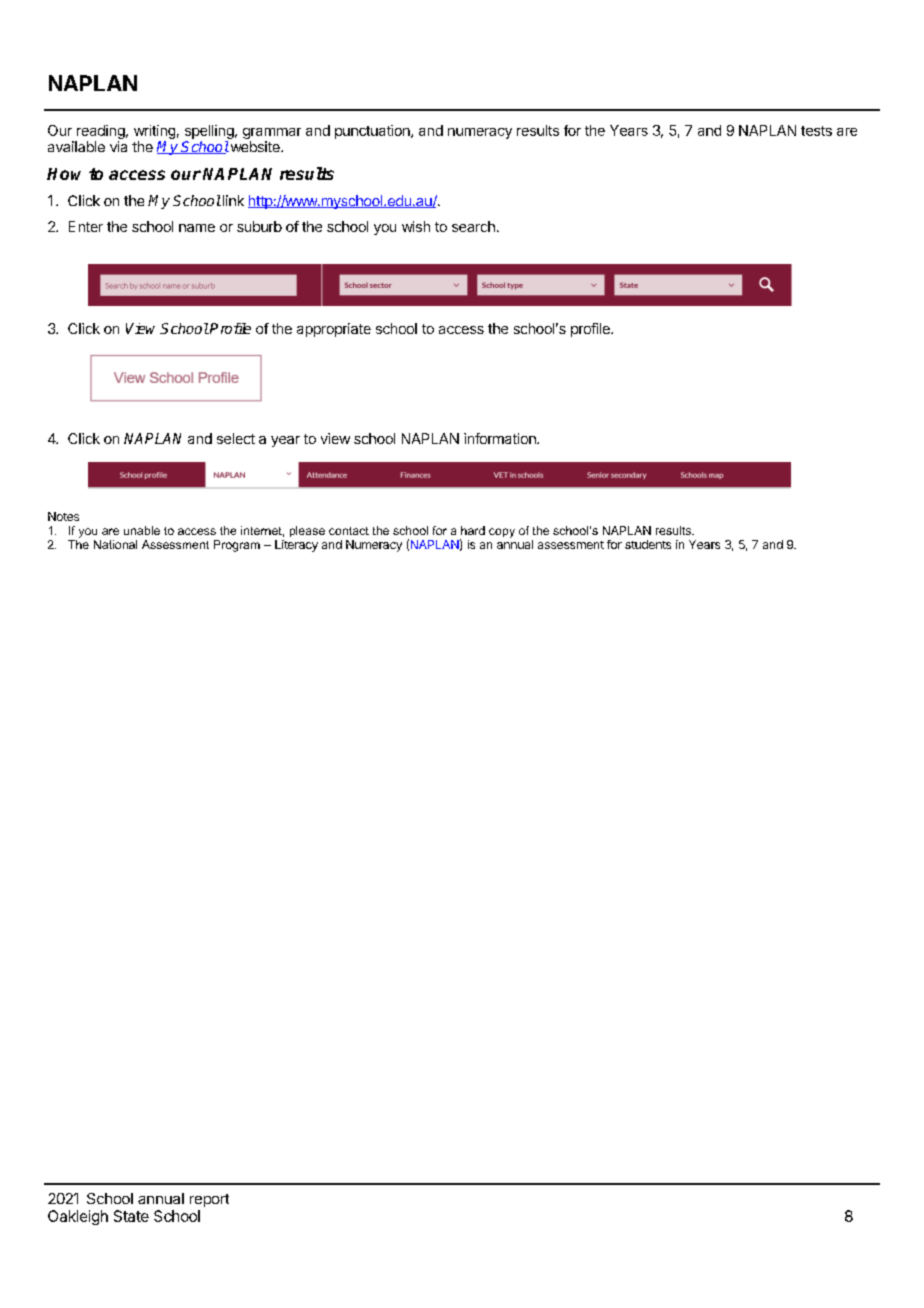 The width and height of the screenshot is (924, 1308). Describe the element at coordinates (118, 146) in the screenshot. I see `via` at that location.
